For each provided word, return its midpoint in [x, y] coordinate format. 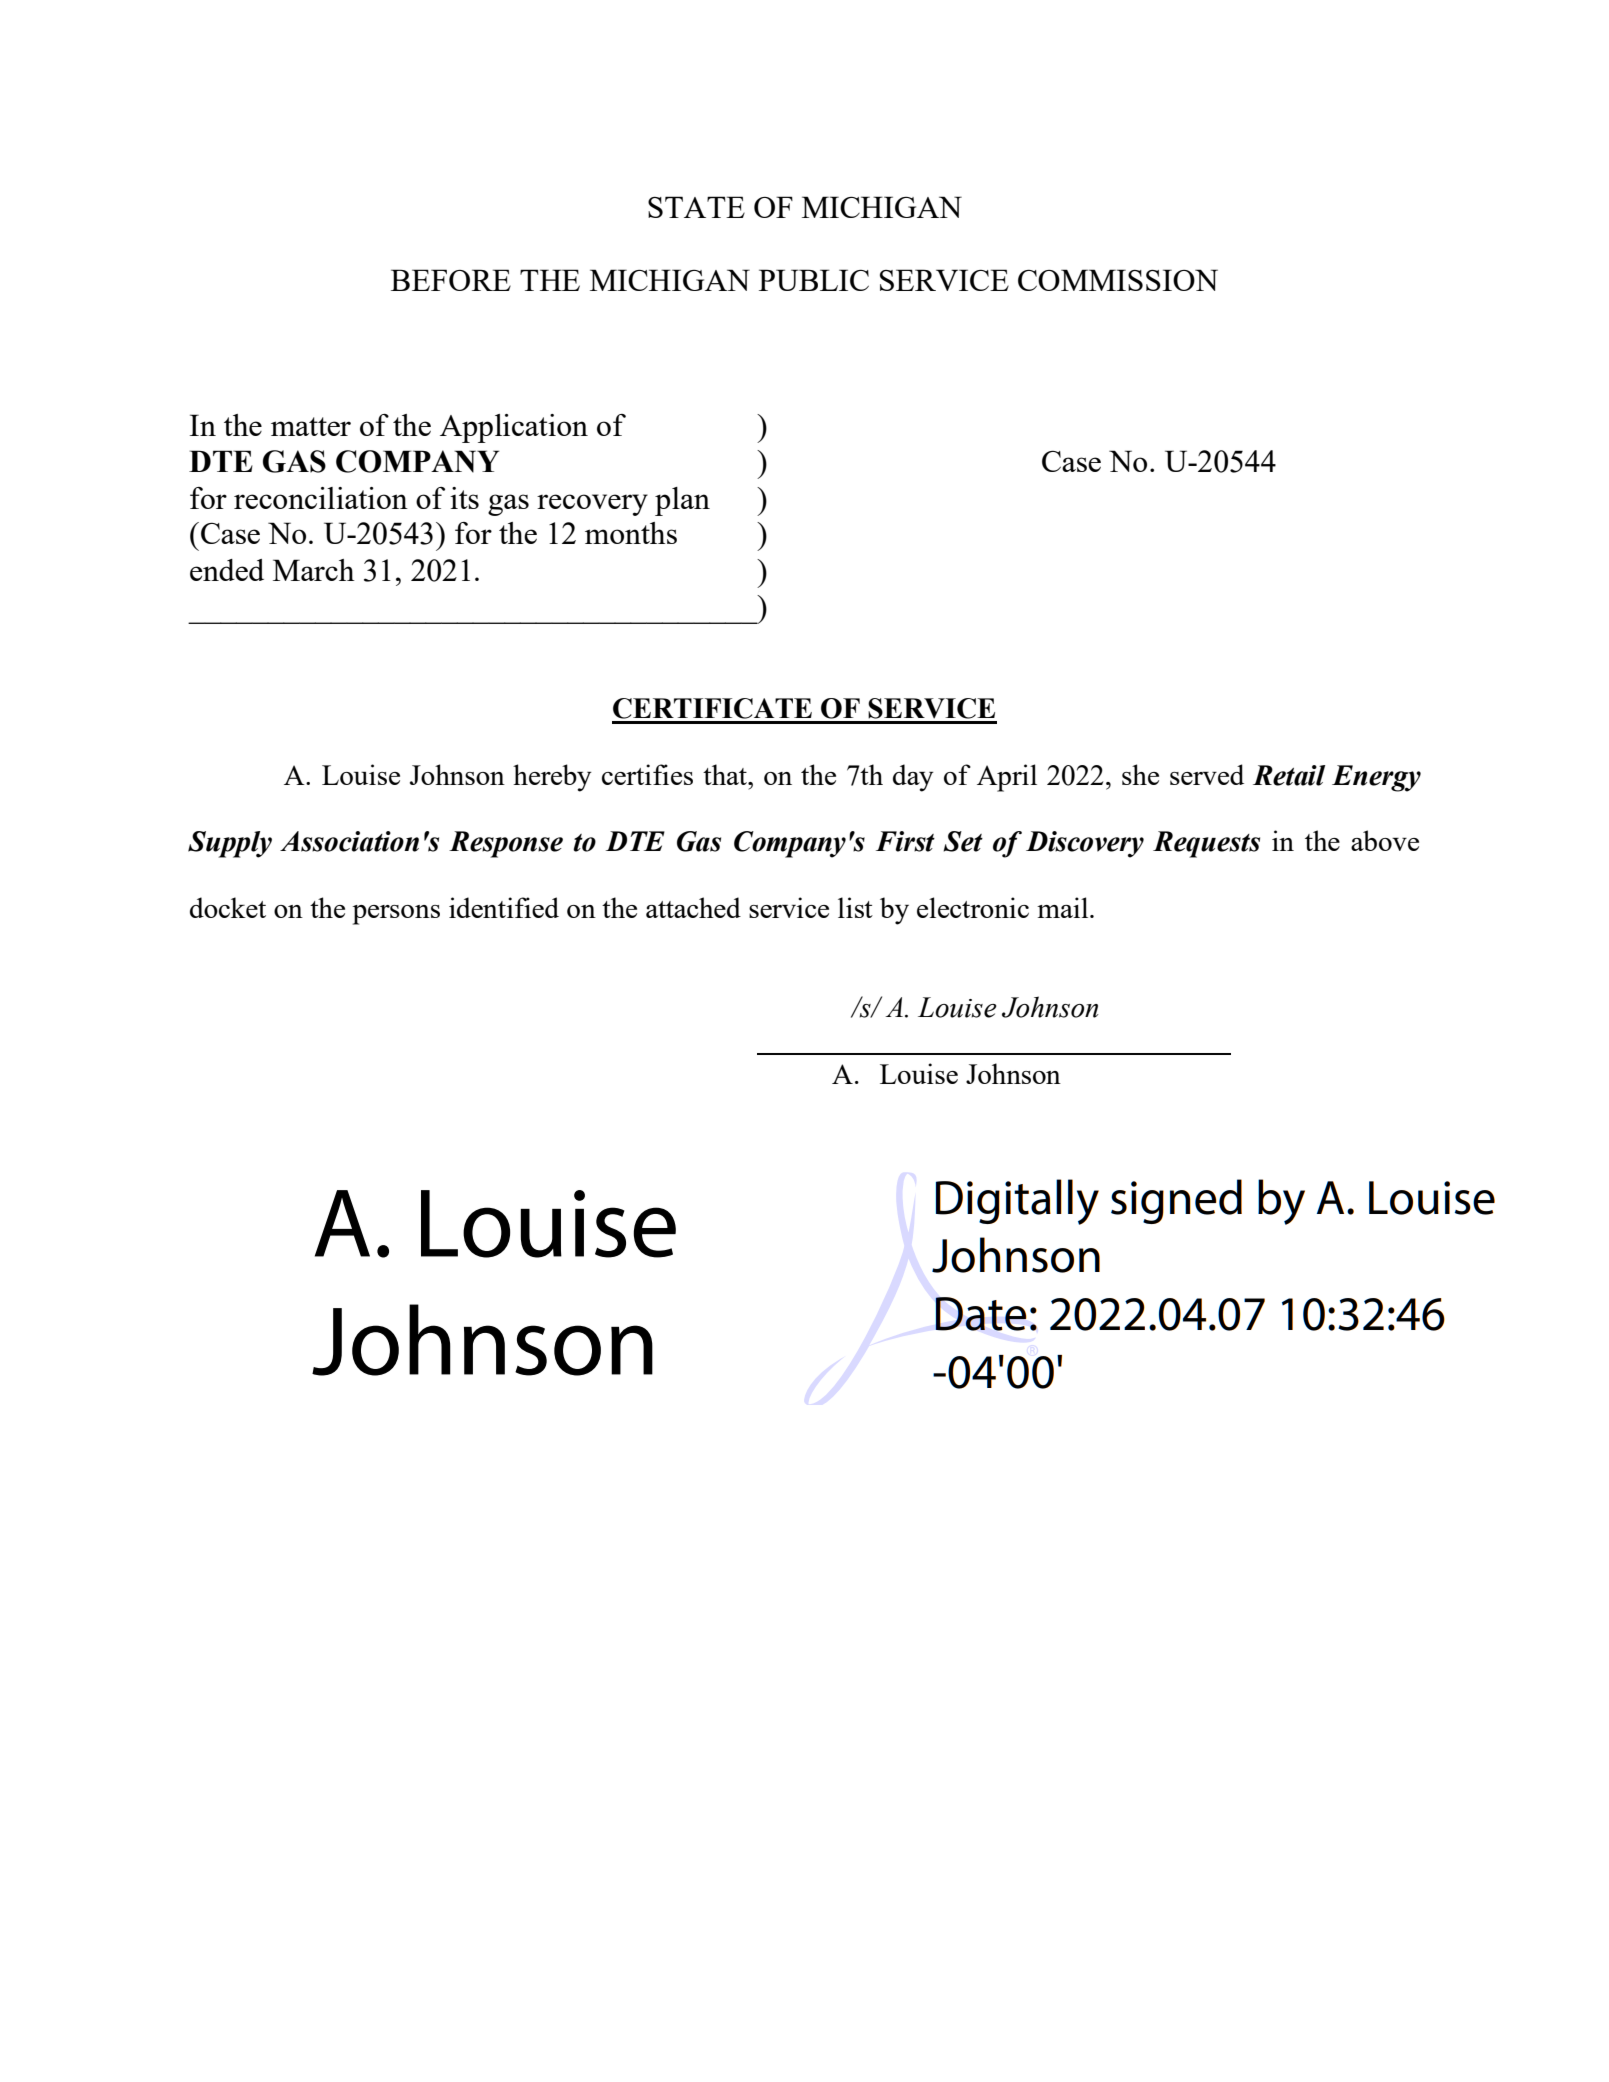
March [314, 570]
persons [396, 915]
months [631, 533]
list [855, 907]
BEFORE [451, 280]
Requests [1206, 844]
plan [682, 501]
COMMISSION [1118, 280]
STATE [696, 207]
